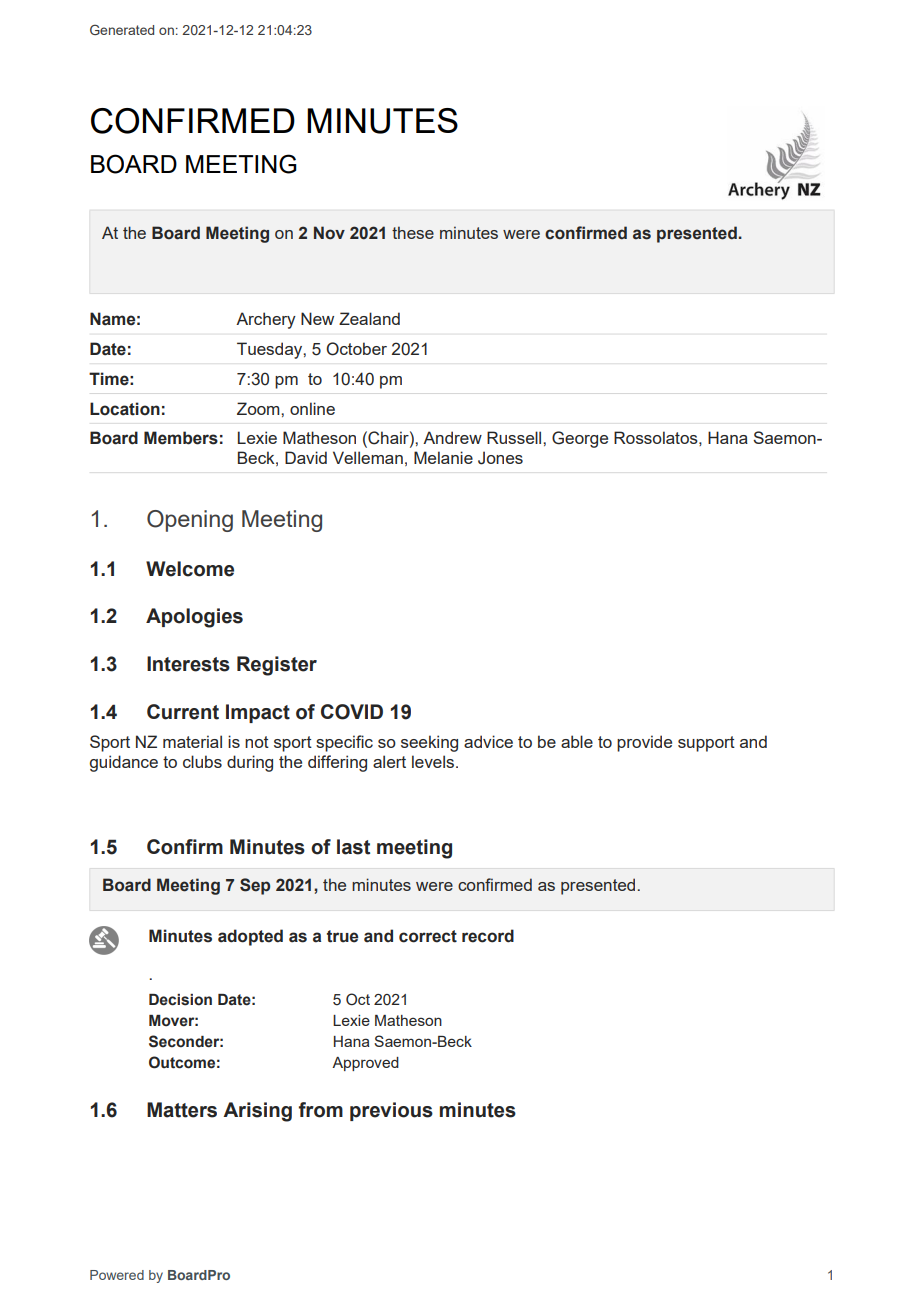  Describe the element at coordinates (443, 457) in the screenshot. I see `Melanie` at that location.
